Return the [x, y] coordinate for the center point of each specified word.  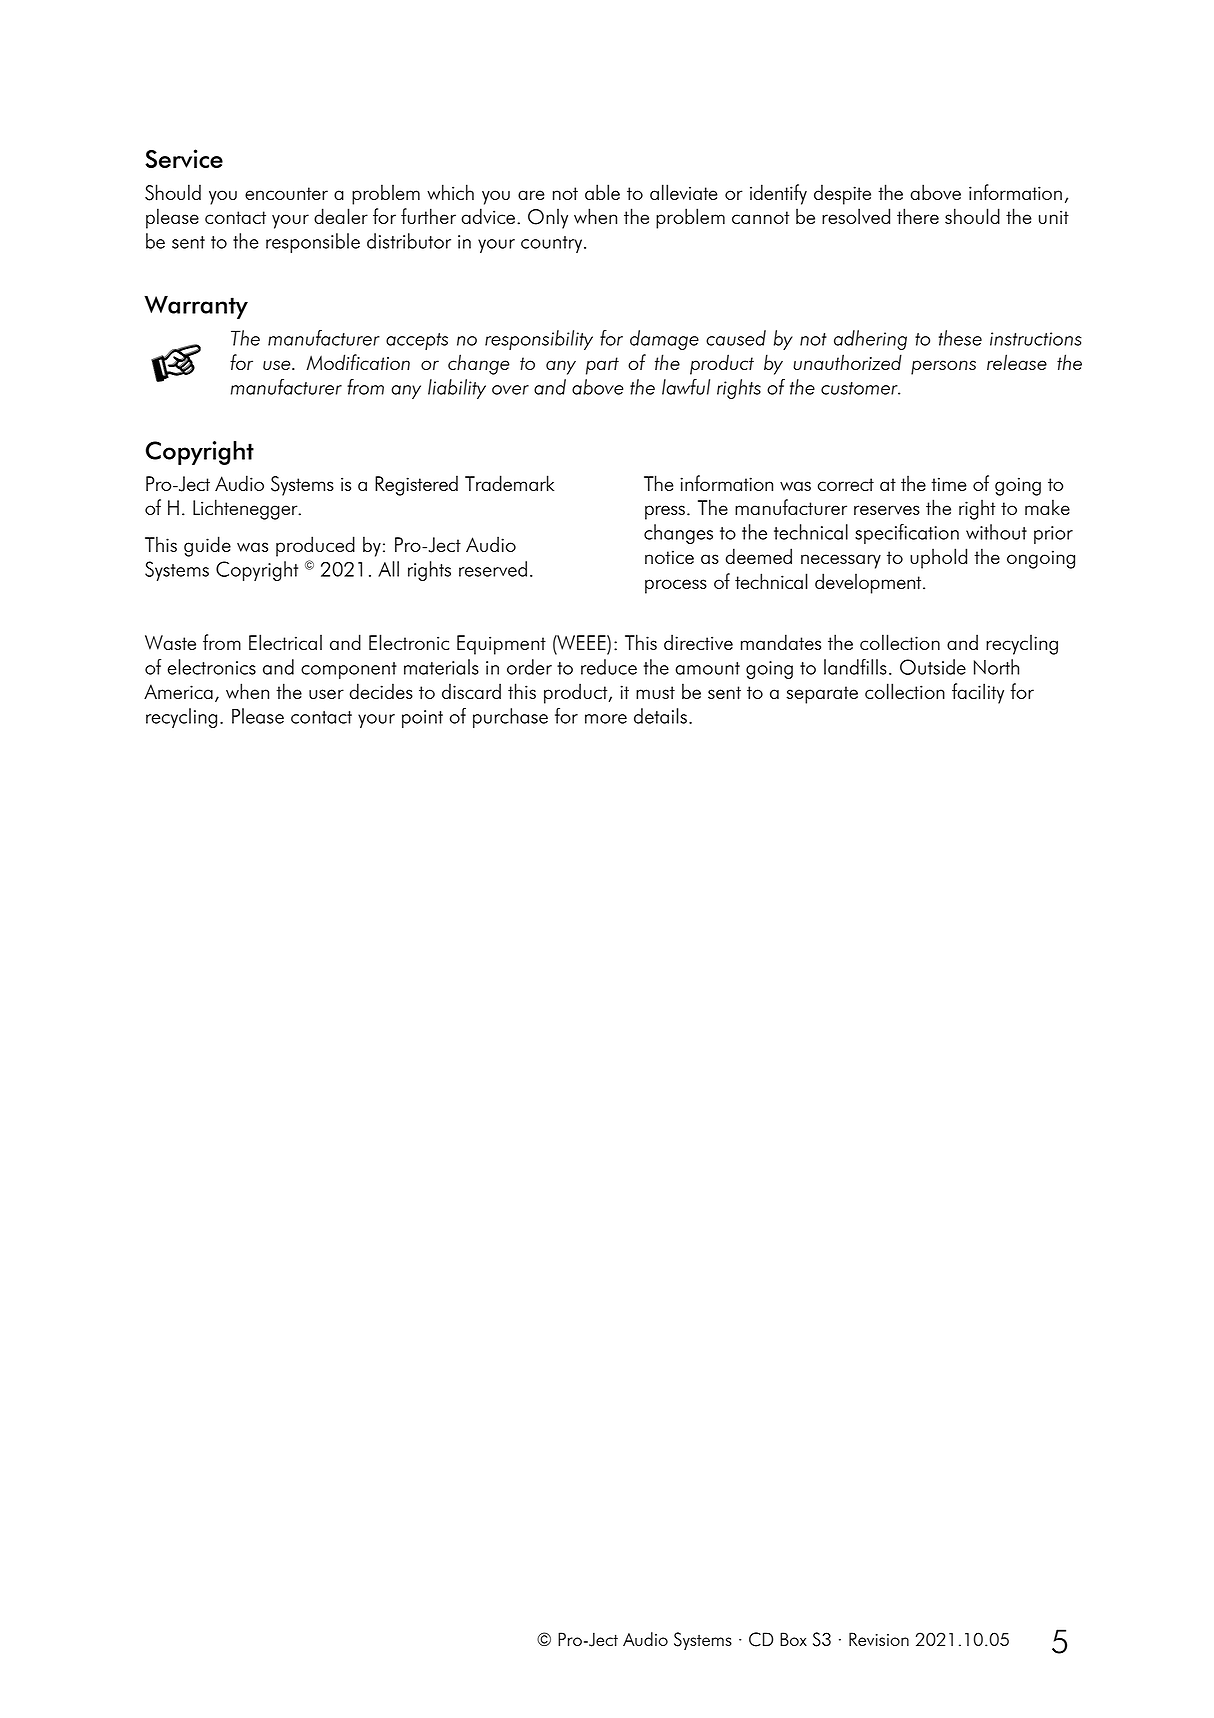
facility [978, 693]
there [918, 216]
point [422, 719]
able [602, 192]
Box [793, 1639]
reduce [609, 667]
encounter [286, 193]
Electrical [285, 642]
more [606, 719]
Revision [879, 1639]
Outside [933, 667]
